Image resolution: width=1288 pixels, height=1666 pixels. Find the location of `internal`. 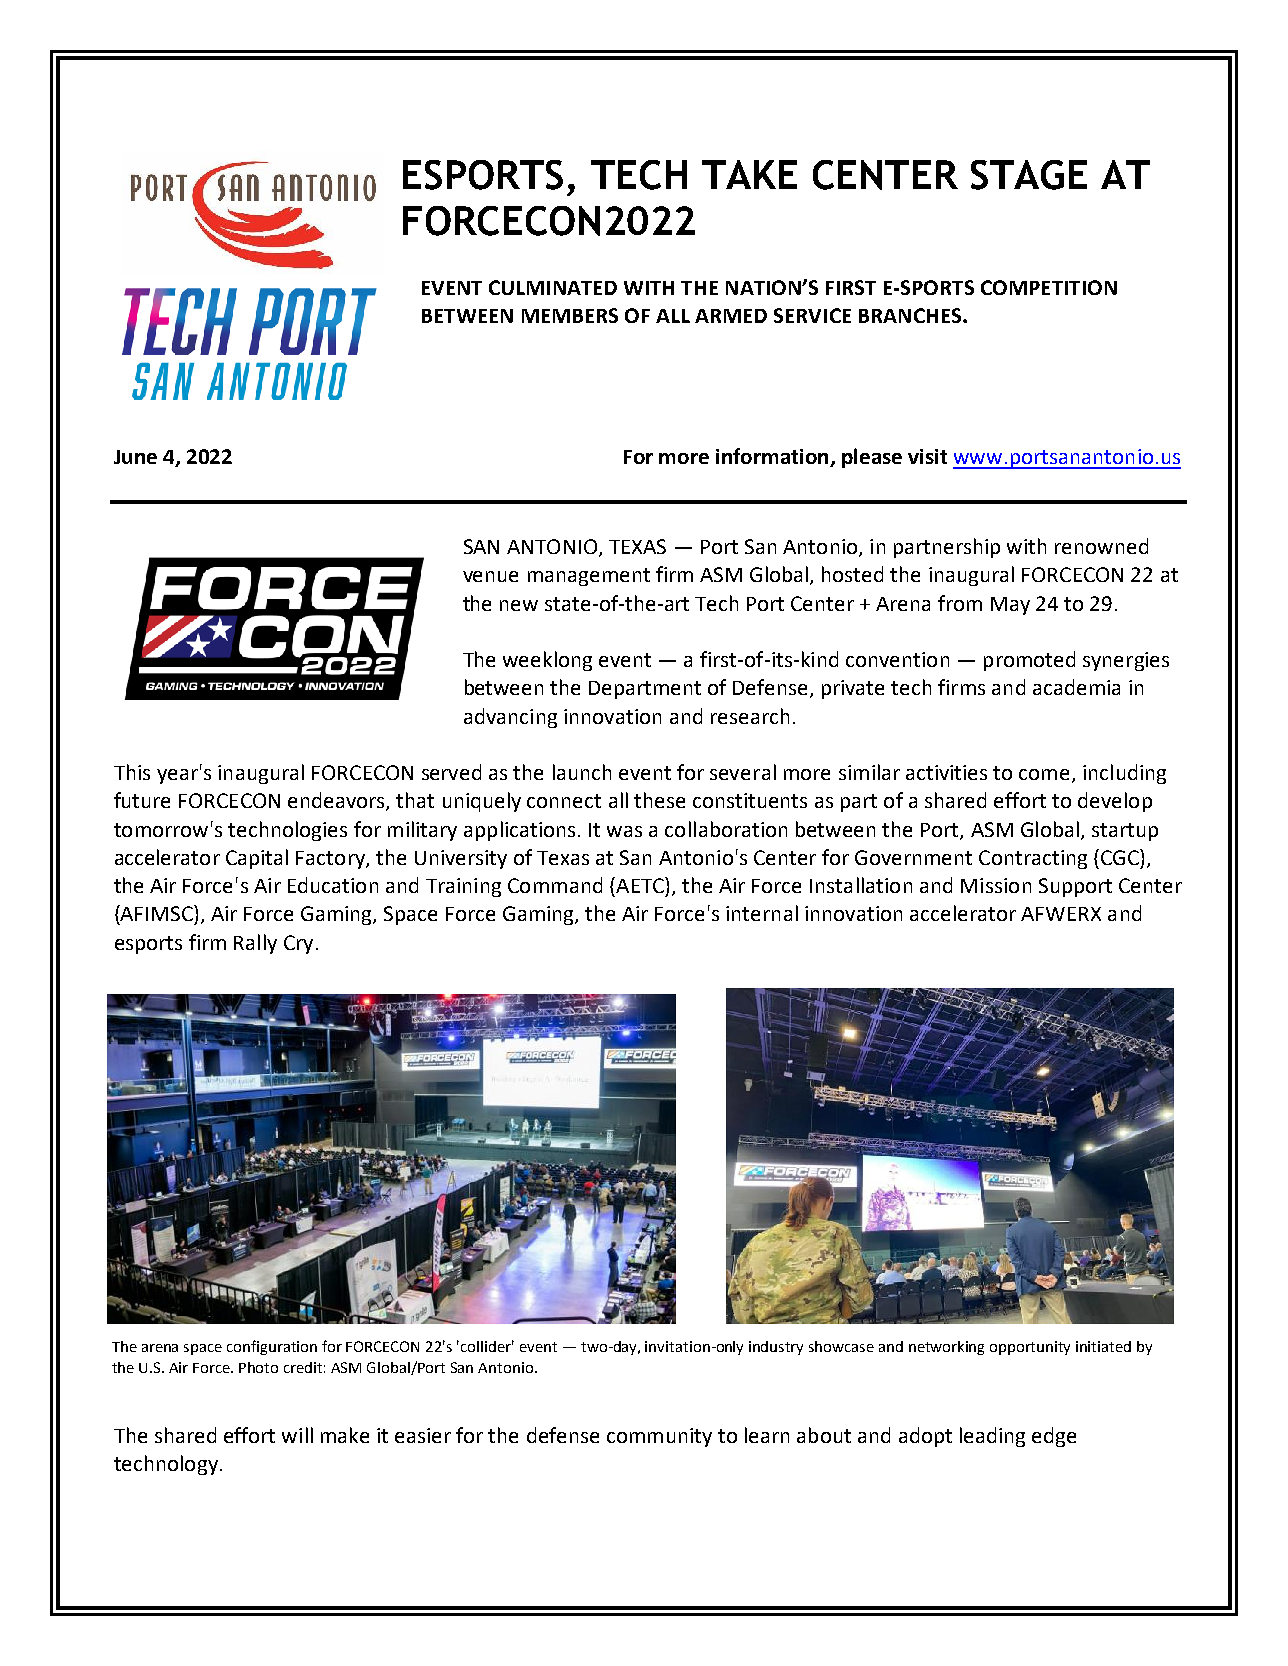

internal is located at coordinates (762, 913).
